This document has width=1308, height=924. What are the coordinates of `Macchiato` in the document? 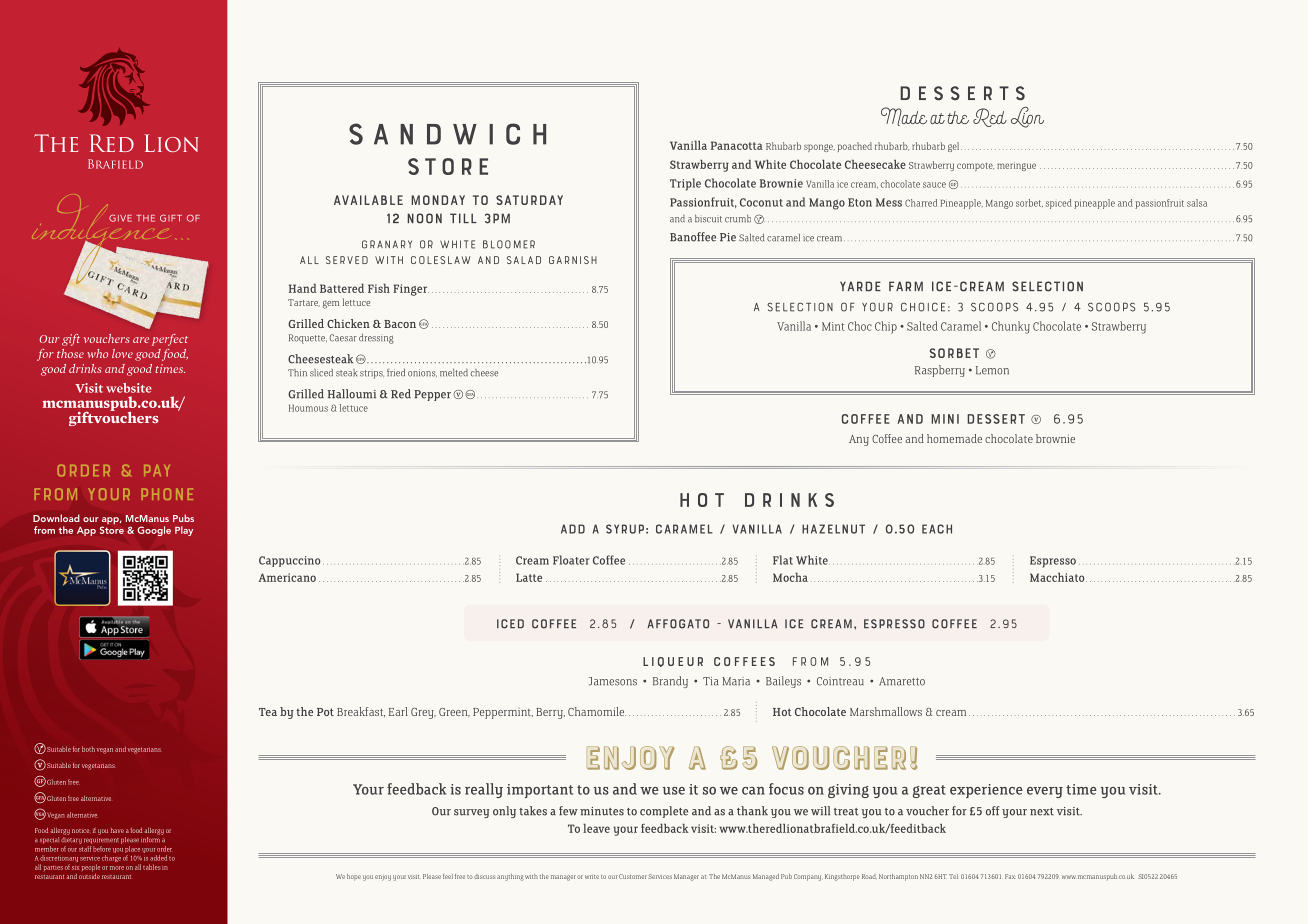 It's located at (1058, 577).
